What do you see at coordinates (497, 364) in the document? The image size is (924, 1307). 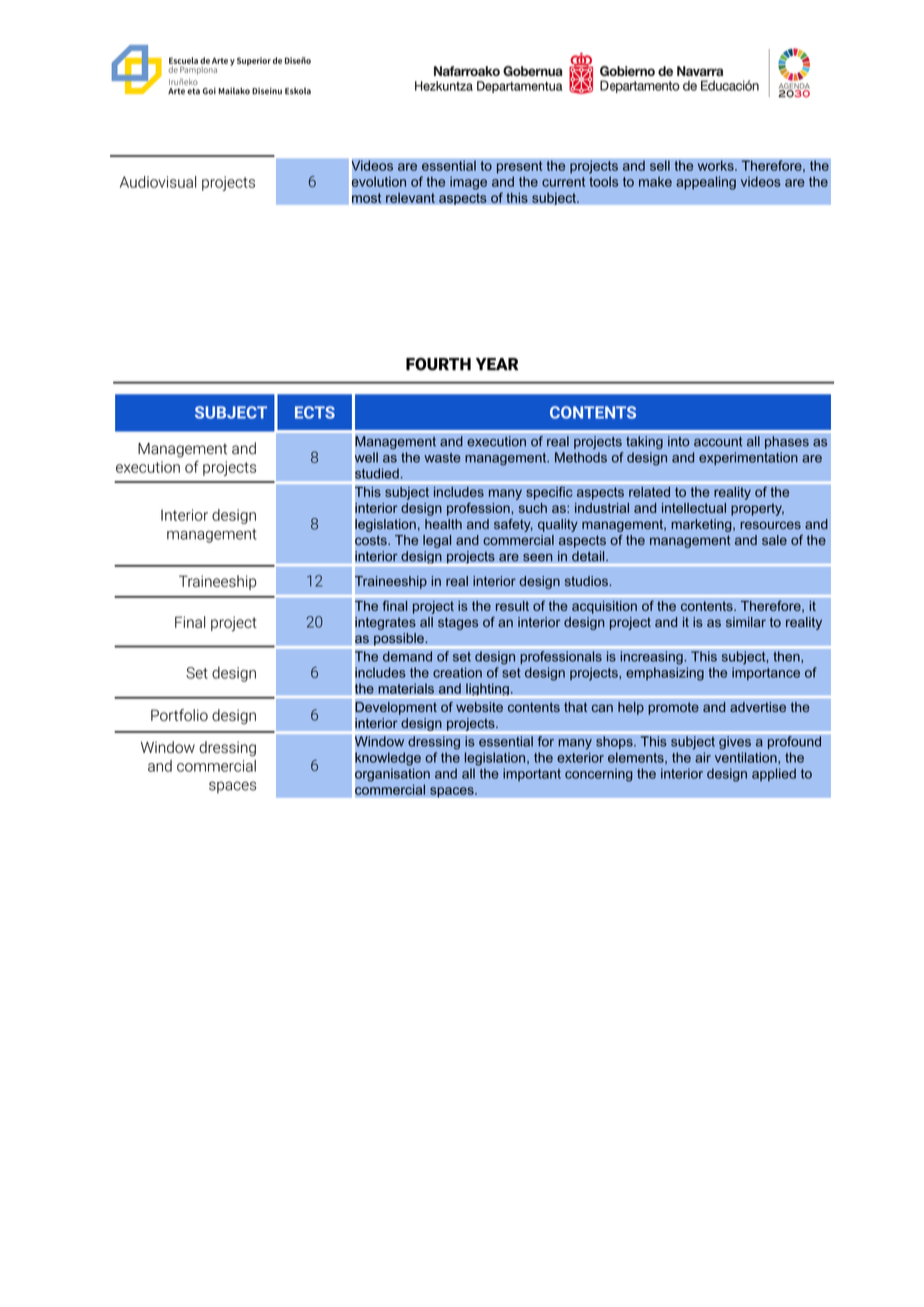 I see `YEAR` at bounding box center [497, 364].
